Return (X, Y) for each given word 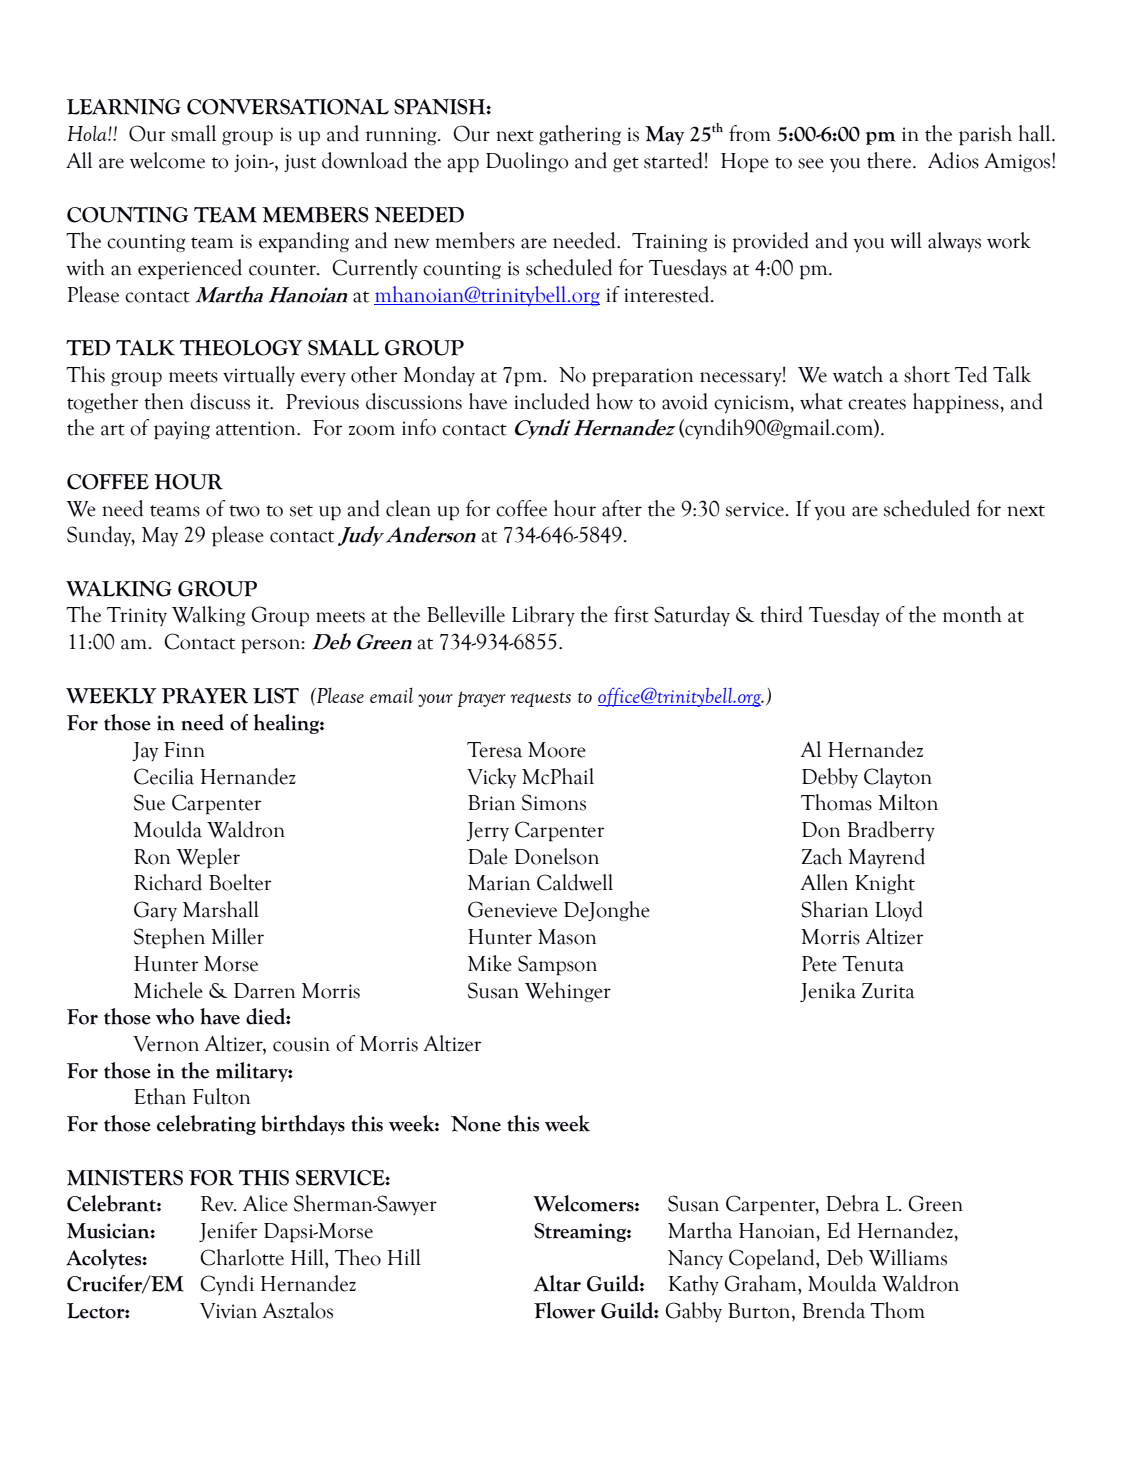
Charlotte (242, 1257)
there (890, 160)
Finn (184, 749)
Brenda (833, 1310)
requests (541, 699)
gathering (580, 135)
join (253, 163)
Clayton (898, 778)
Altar (557, 1283)
